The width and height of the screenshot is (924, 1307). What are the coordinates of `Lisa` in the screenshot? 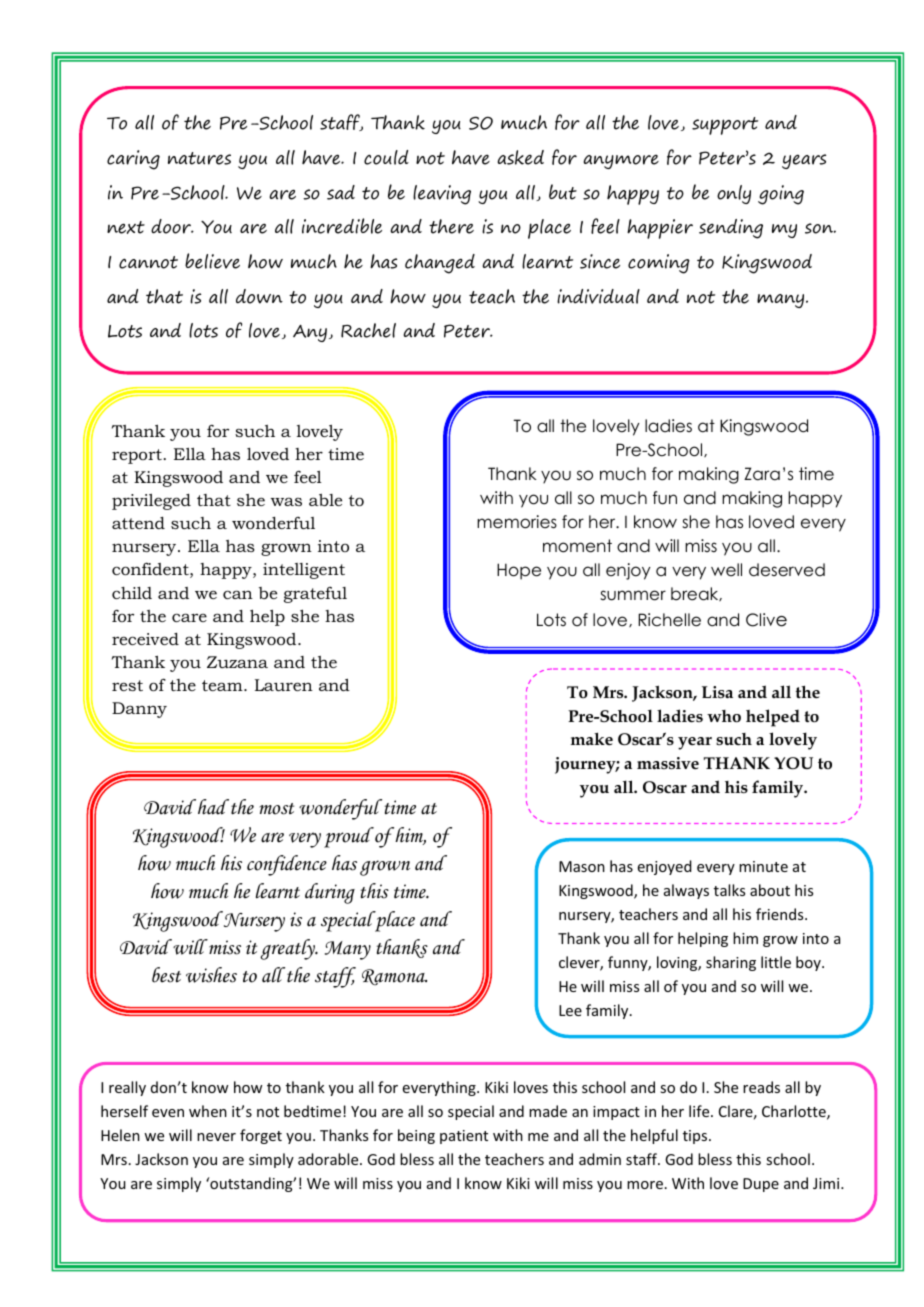 It's located at (717, 692).
